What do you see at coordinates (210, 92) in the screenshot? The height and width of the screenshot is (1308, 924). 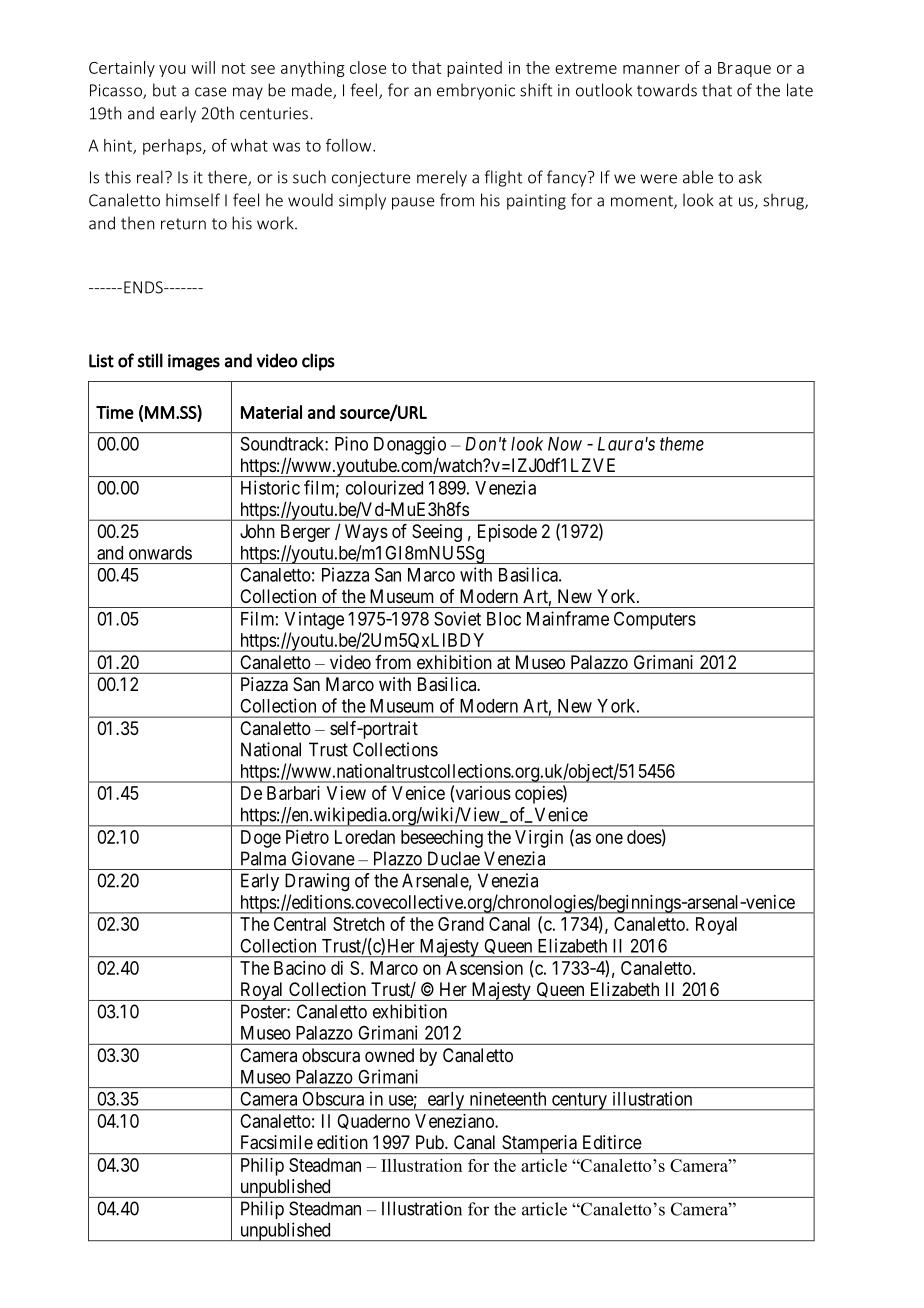 I see `case` at bounding box center [210, 92].
